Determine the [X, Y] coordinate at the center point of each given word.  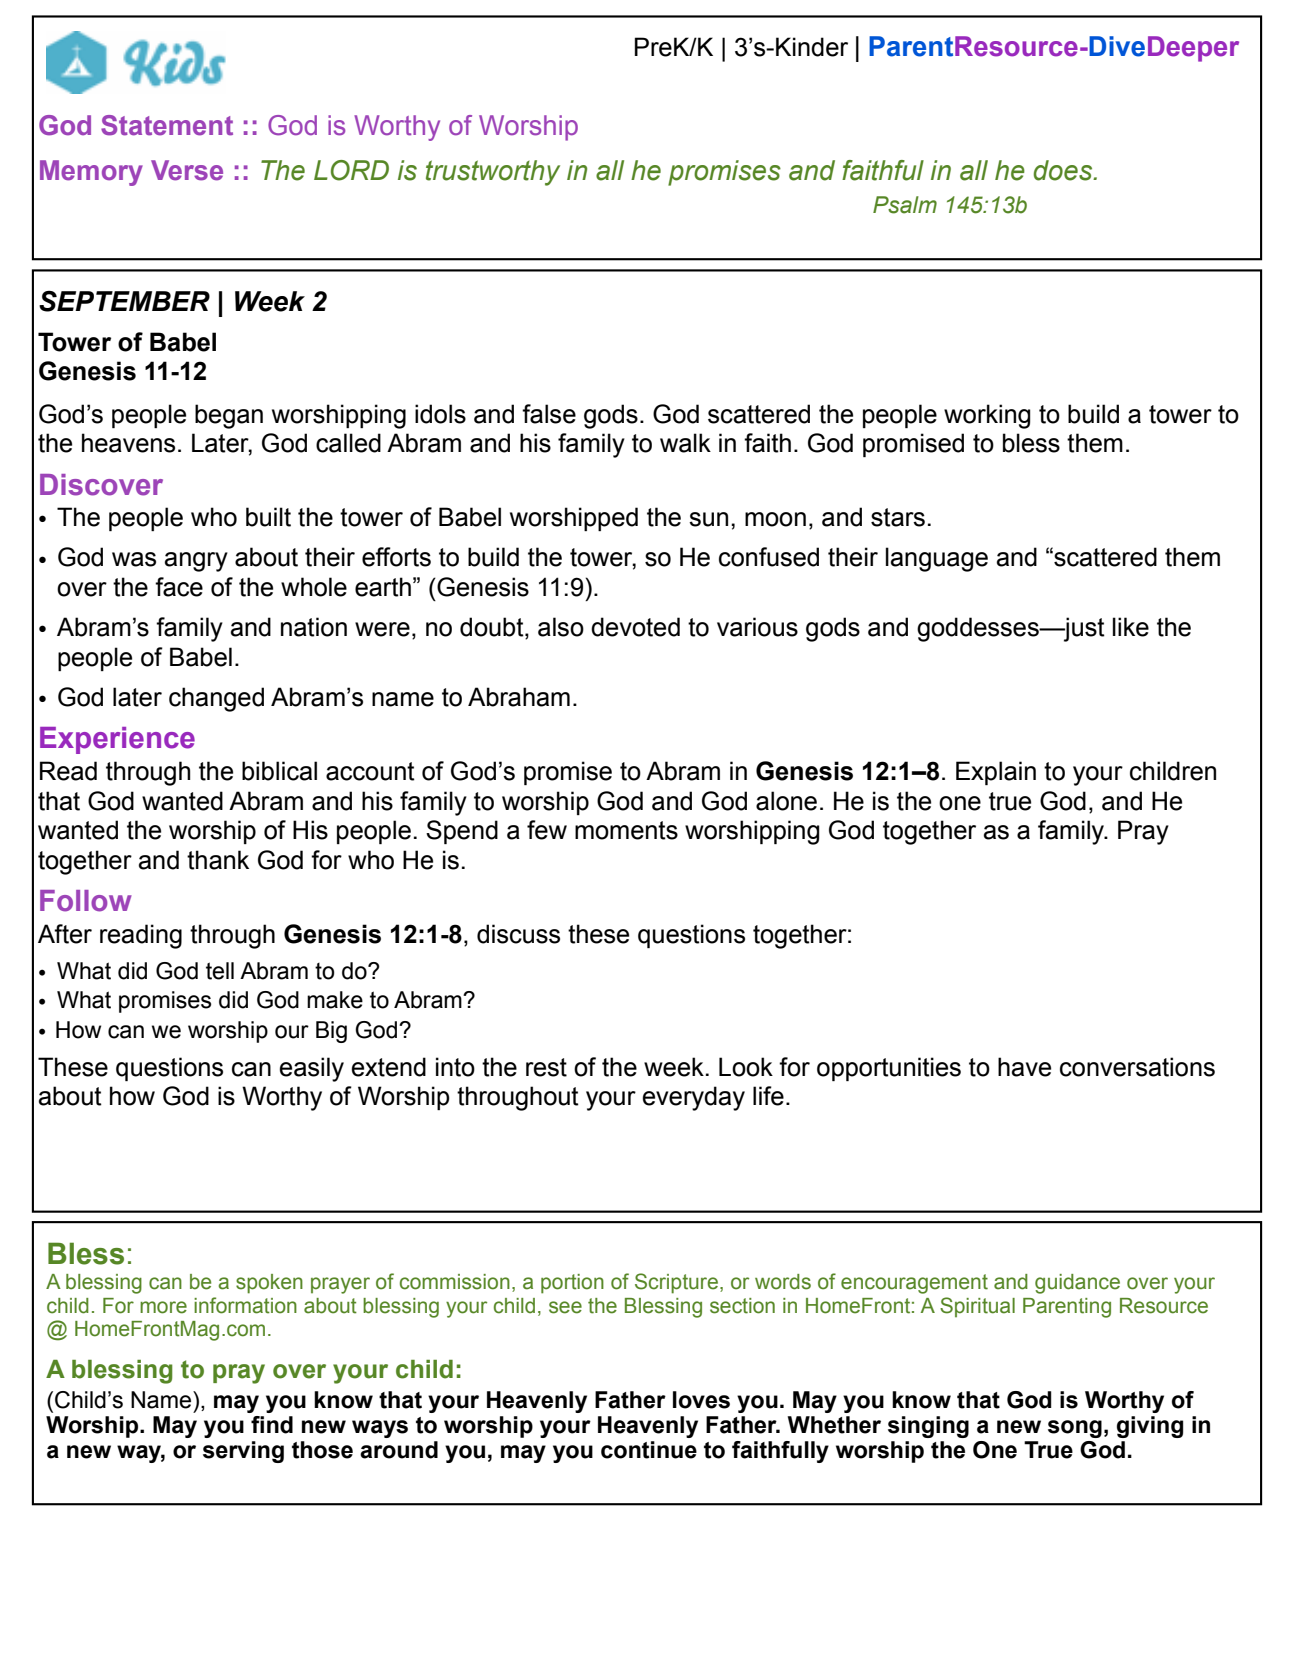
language [937, 559]
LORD [351, 170]
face [179, 587]
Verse [187, 170]
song [1075, 1429]
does [1064, 170]
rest [546, 1067]
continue [649, 1450]
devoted [635, 627]
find [272, 1425]
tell [220, 971]
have [1024, 1067]
